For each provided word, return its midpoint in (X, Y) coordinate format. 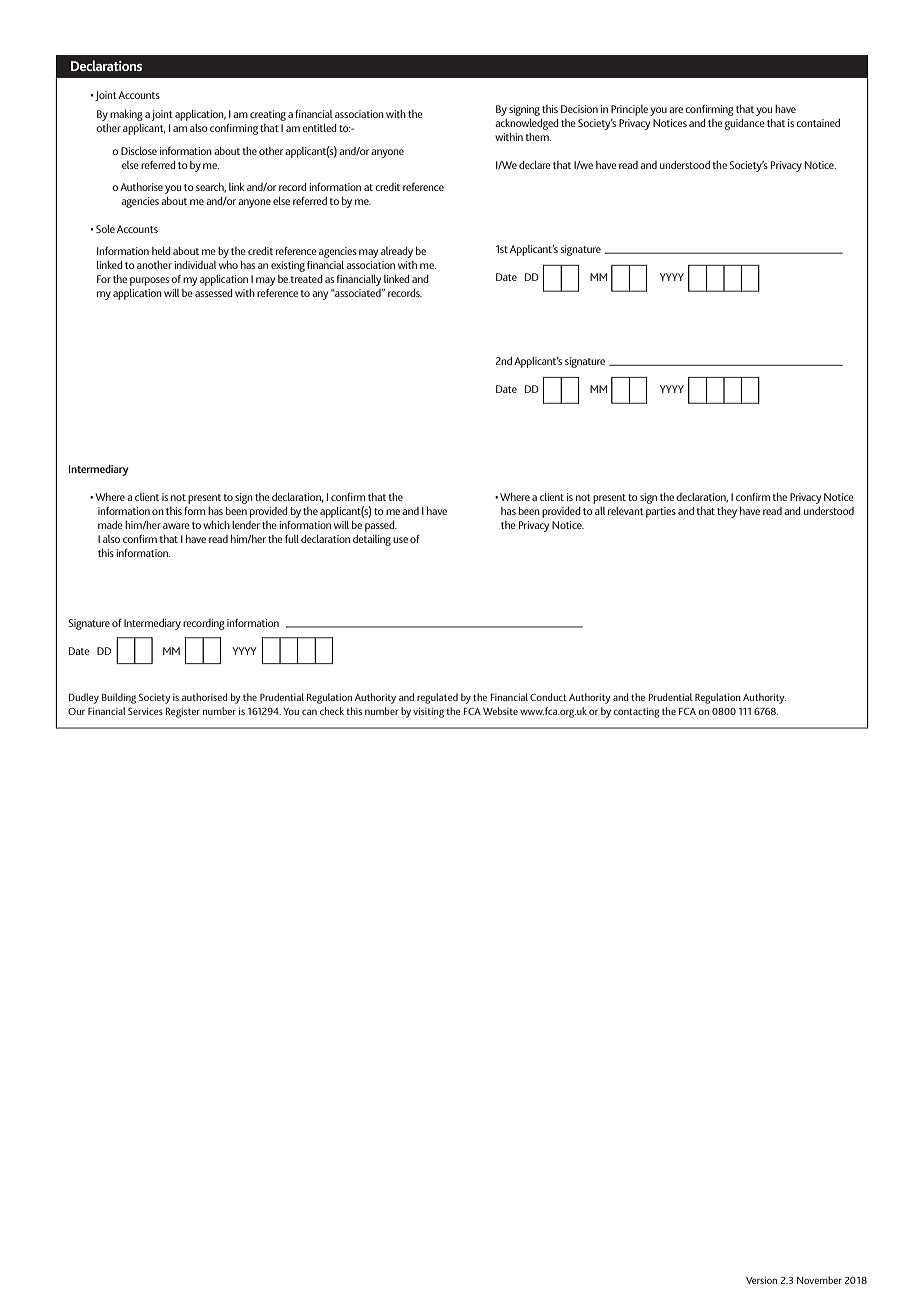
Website (500, 711)
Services (145, 711)
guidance (745, 124)
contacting (636, 712)
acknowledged (526, 124)
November (819, 1280)
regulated (437, 698)
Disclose (139, 151)
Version (761, 1280)
